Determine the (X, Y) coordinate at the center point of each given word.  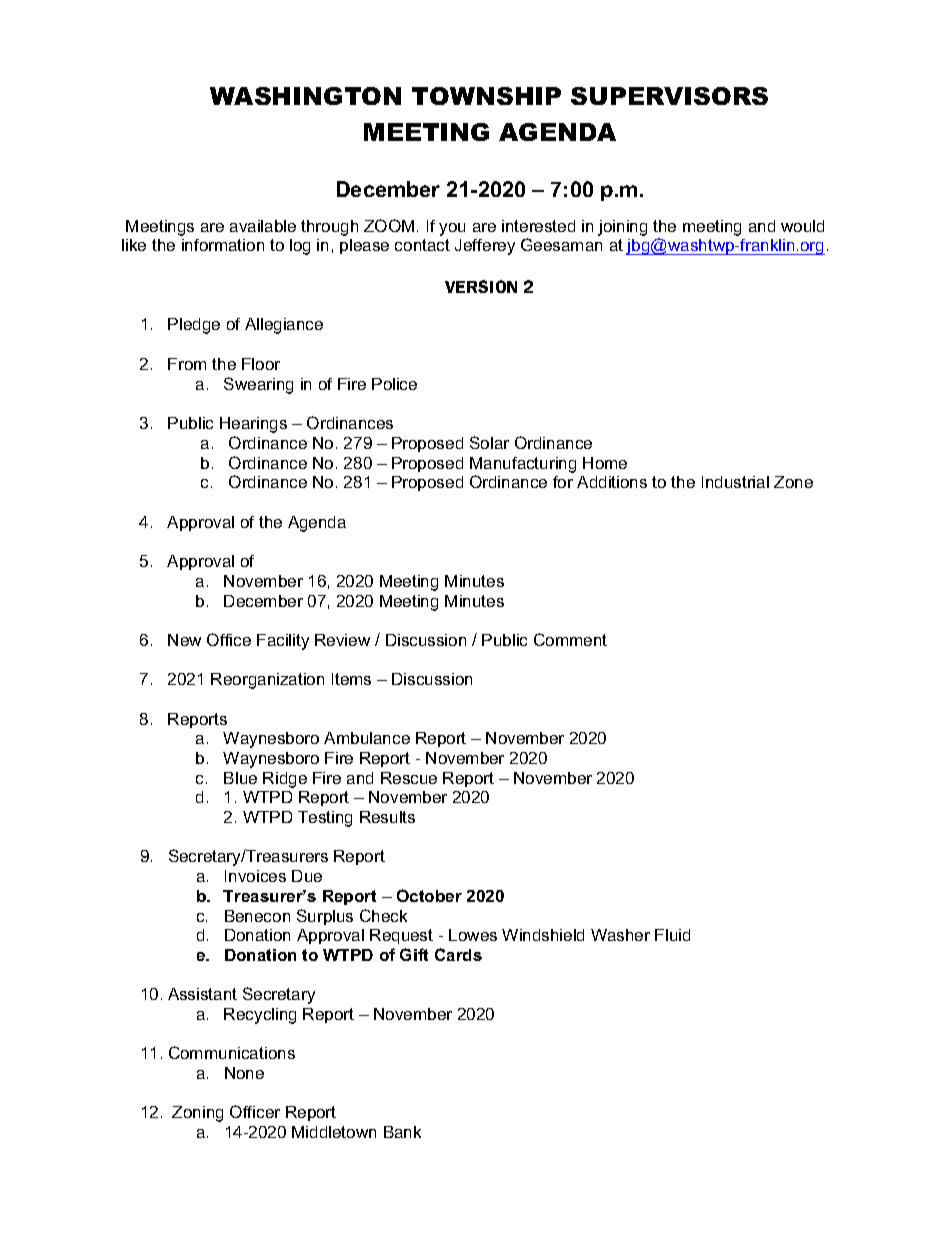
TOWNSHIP (486, 96)
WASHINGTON (305, 96)
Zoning (197, 1114)
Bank (402, 1132)
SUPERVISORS (669, 96)
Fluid (672, 935)
